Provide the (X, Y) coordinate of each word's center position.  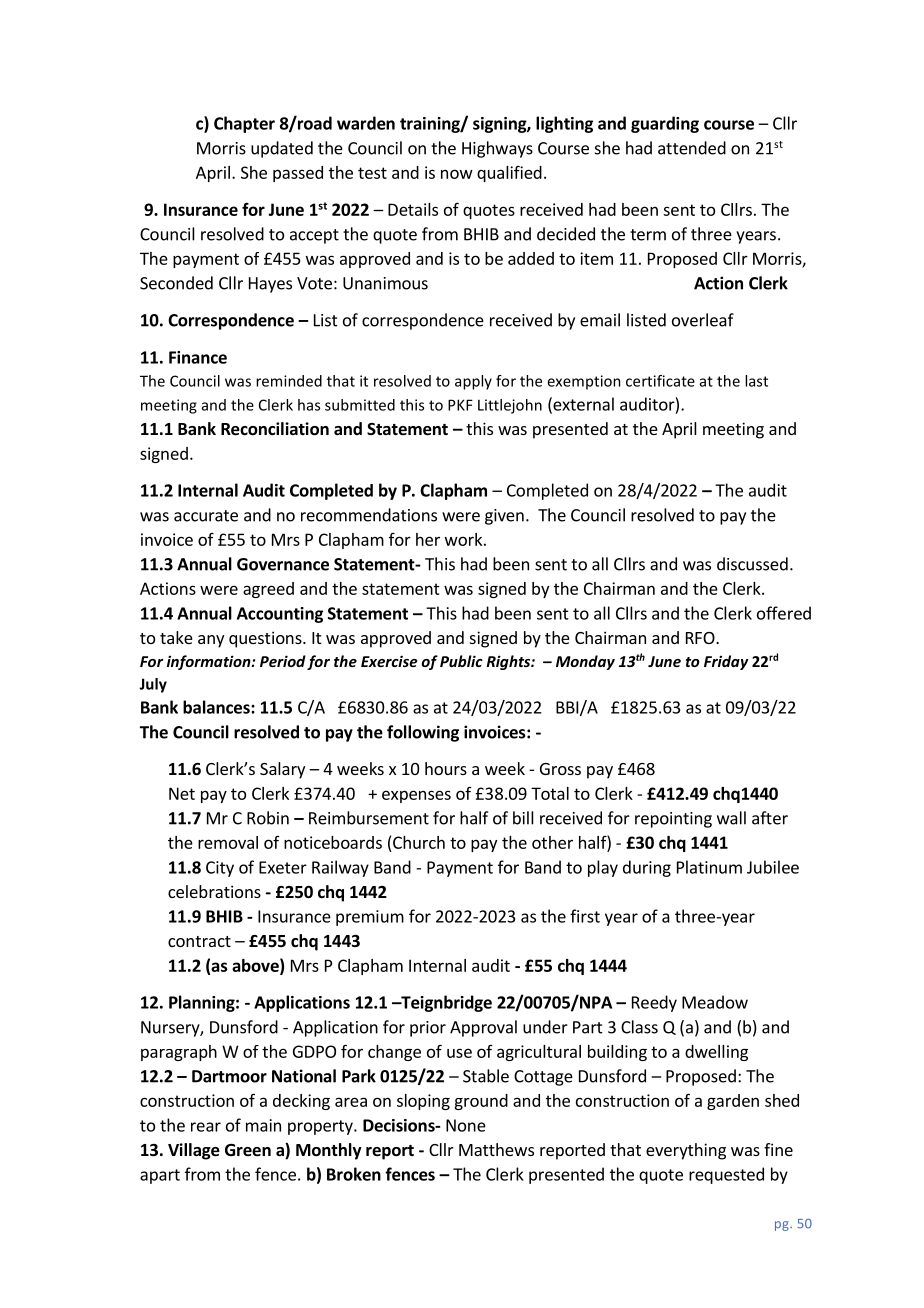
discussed (752, 564)
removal (228, 842)
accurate (206, 516)
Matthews (496, 1149)
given (504, 517)
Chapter (244, 124)
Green (248, 1150)
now (457, 174)
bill (523, 818)
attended (692, 148)
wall (731, 818)
